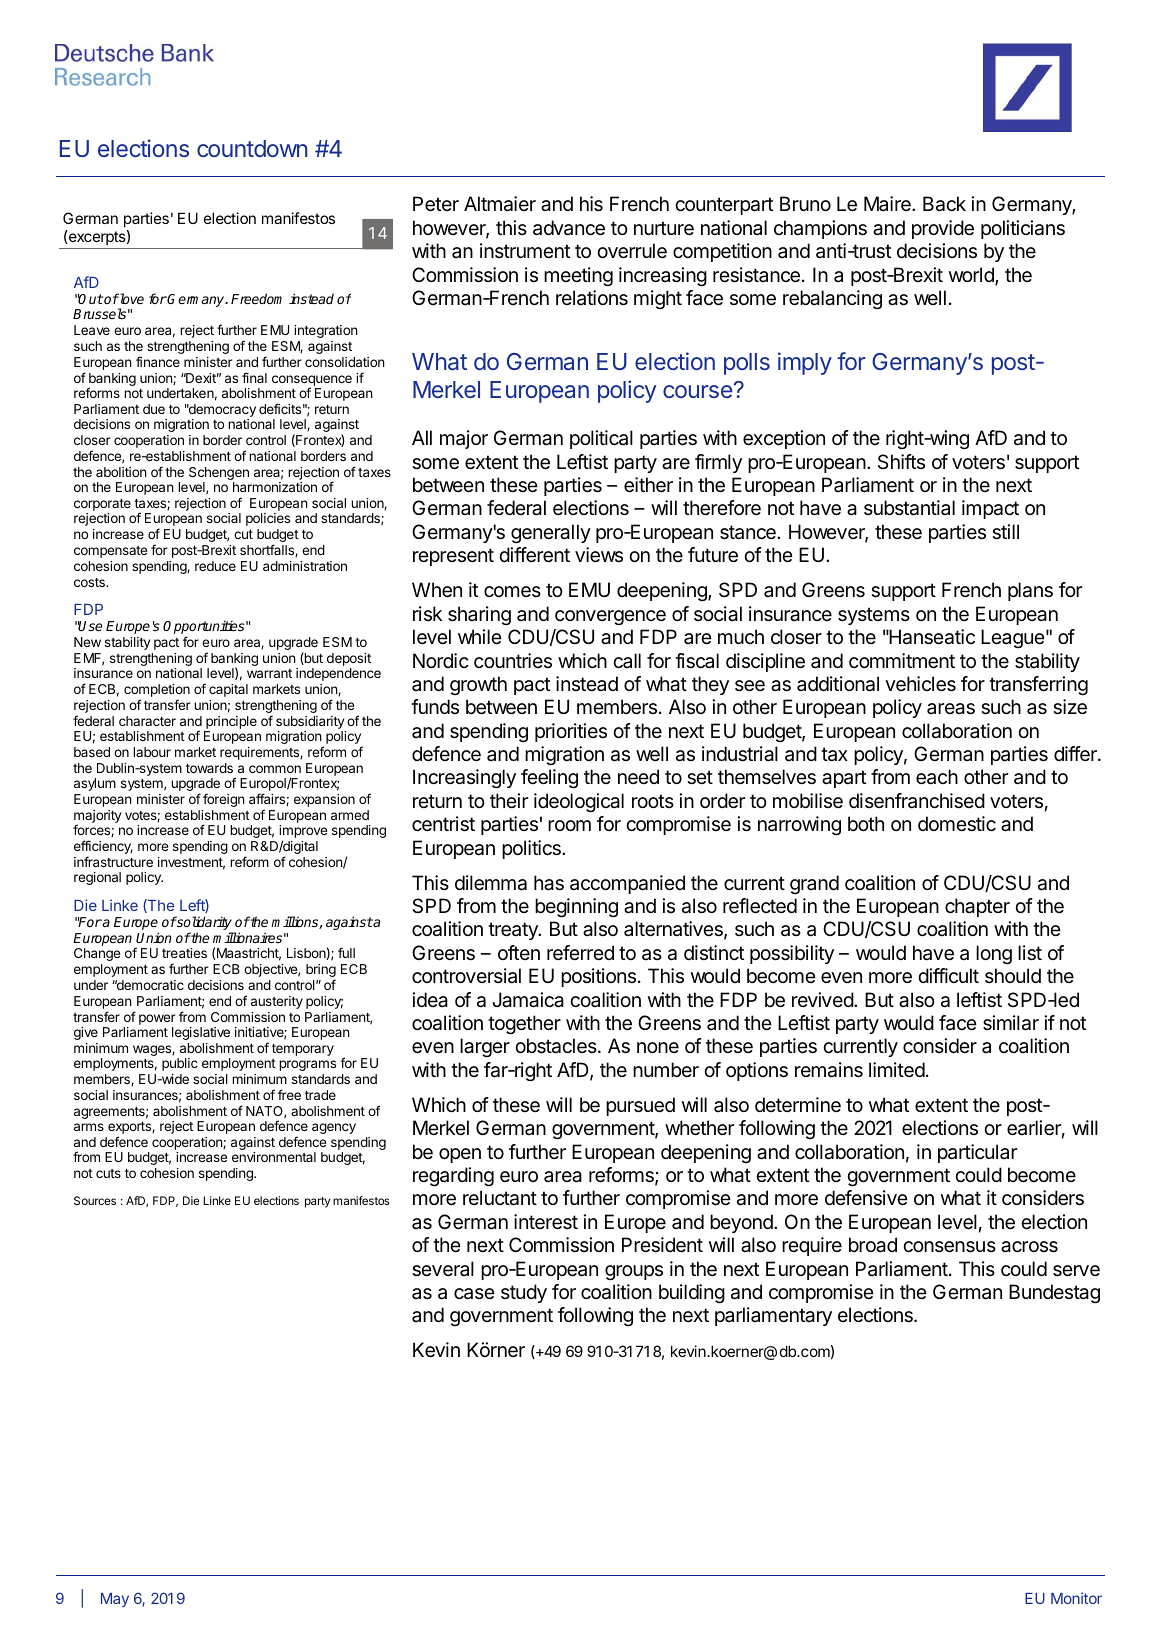 This document has width=1160, height=1641. What do you see at coordinates (524, 1293) in the document?
I see `study` at bounding box center [524, 1293].
